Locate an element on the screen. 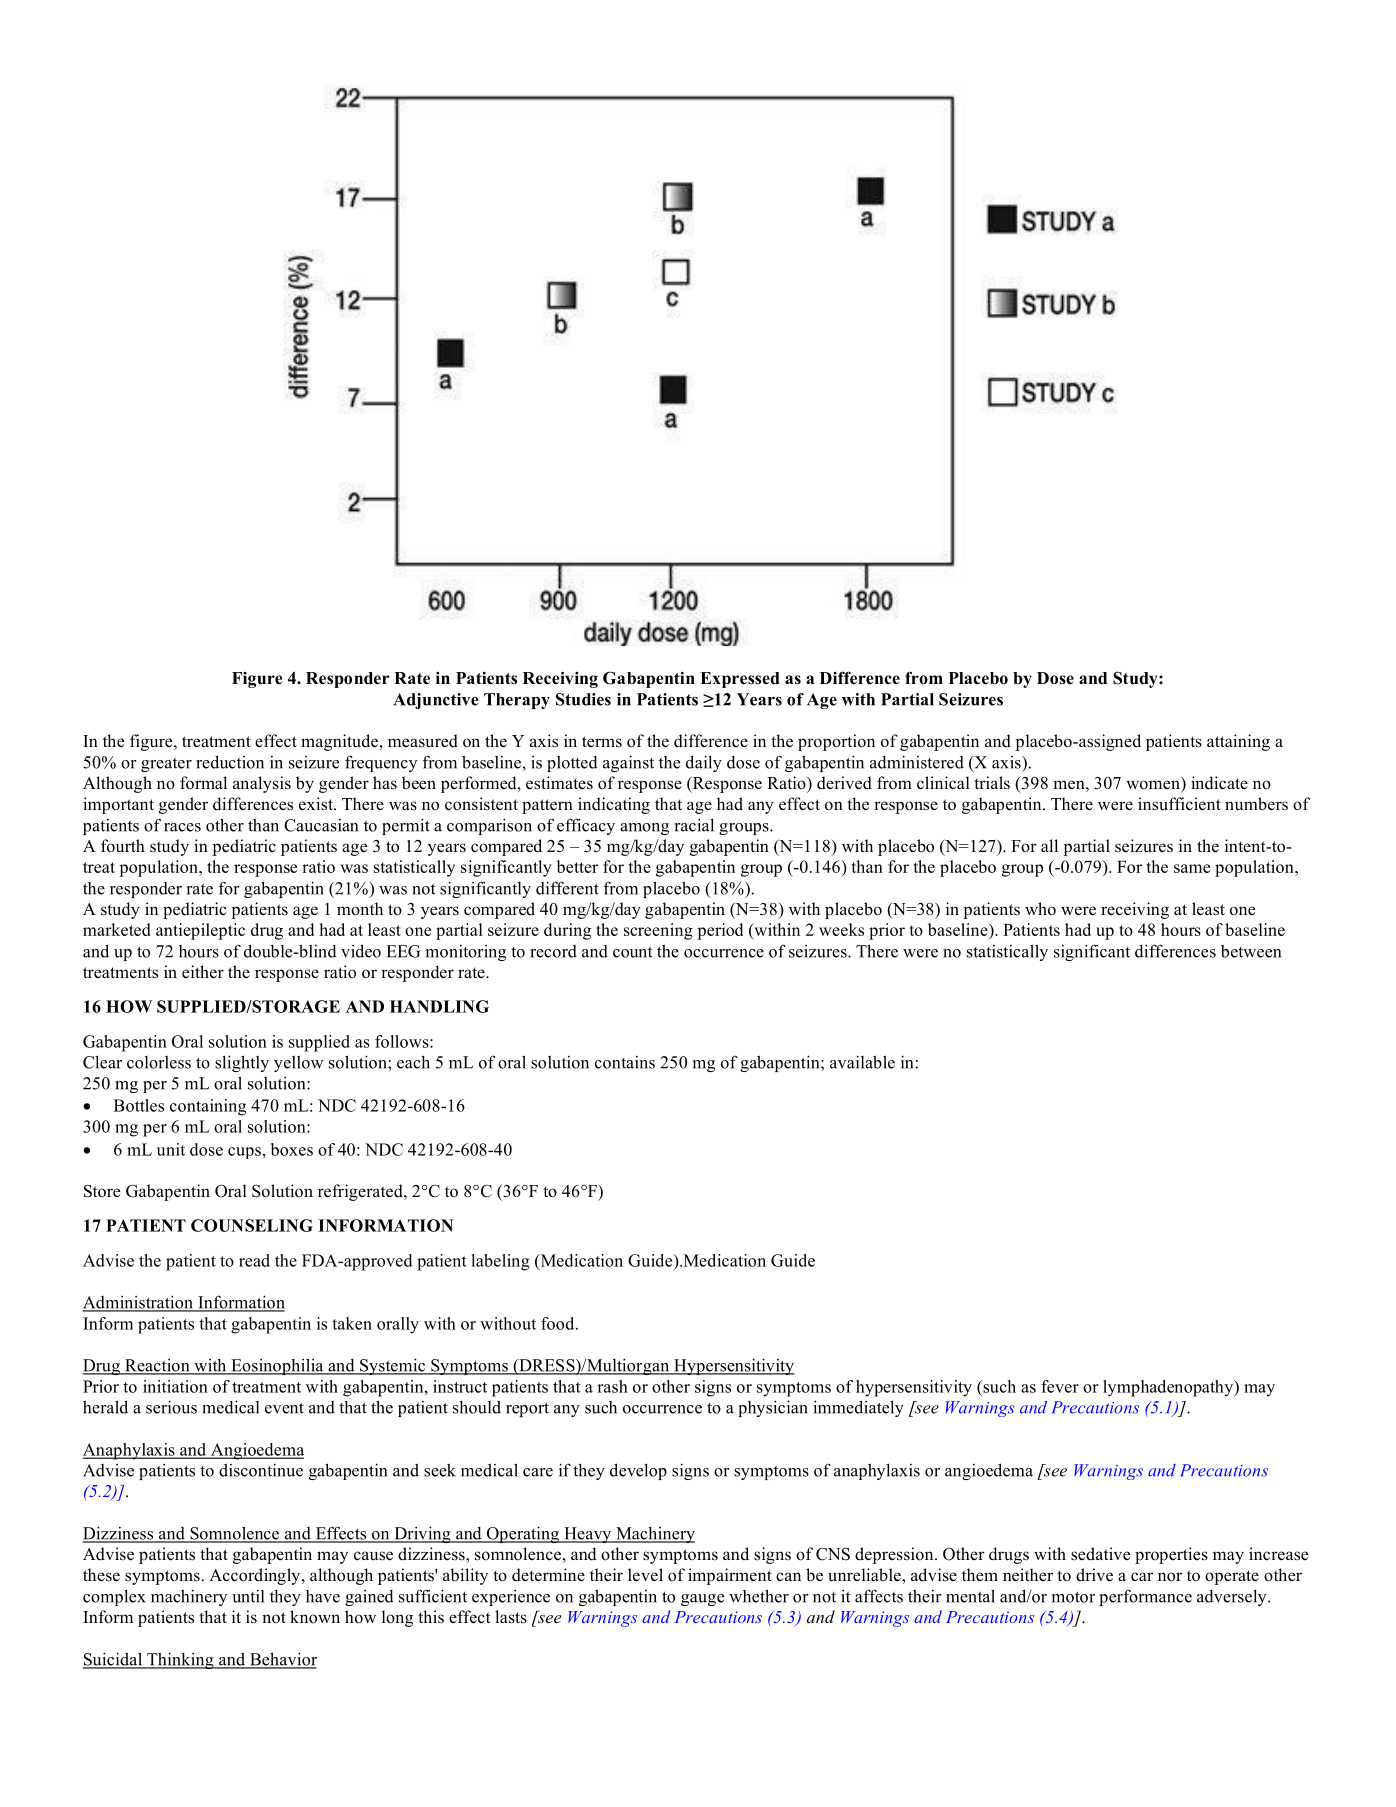 The height and width of the screenshot is (1807, 1396). slightly is located at coordinates (242, 1063).
